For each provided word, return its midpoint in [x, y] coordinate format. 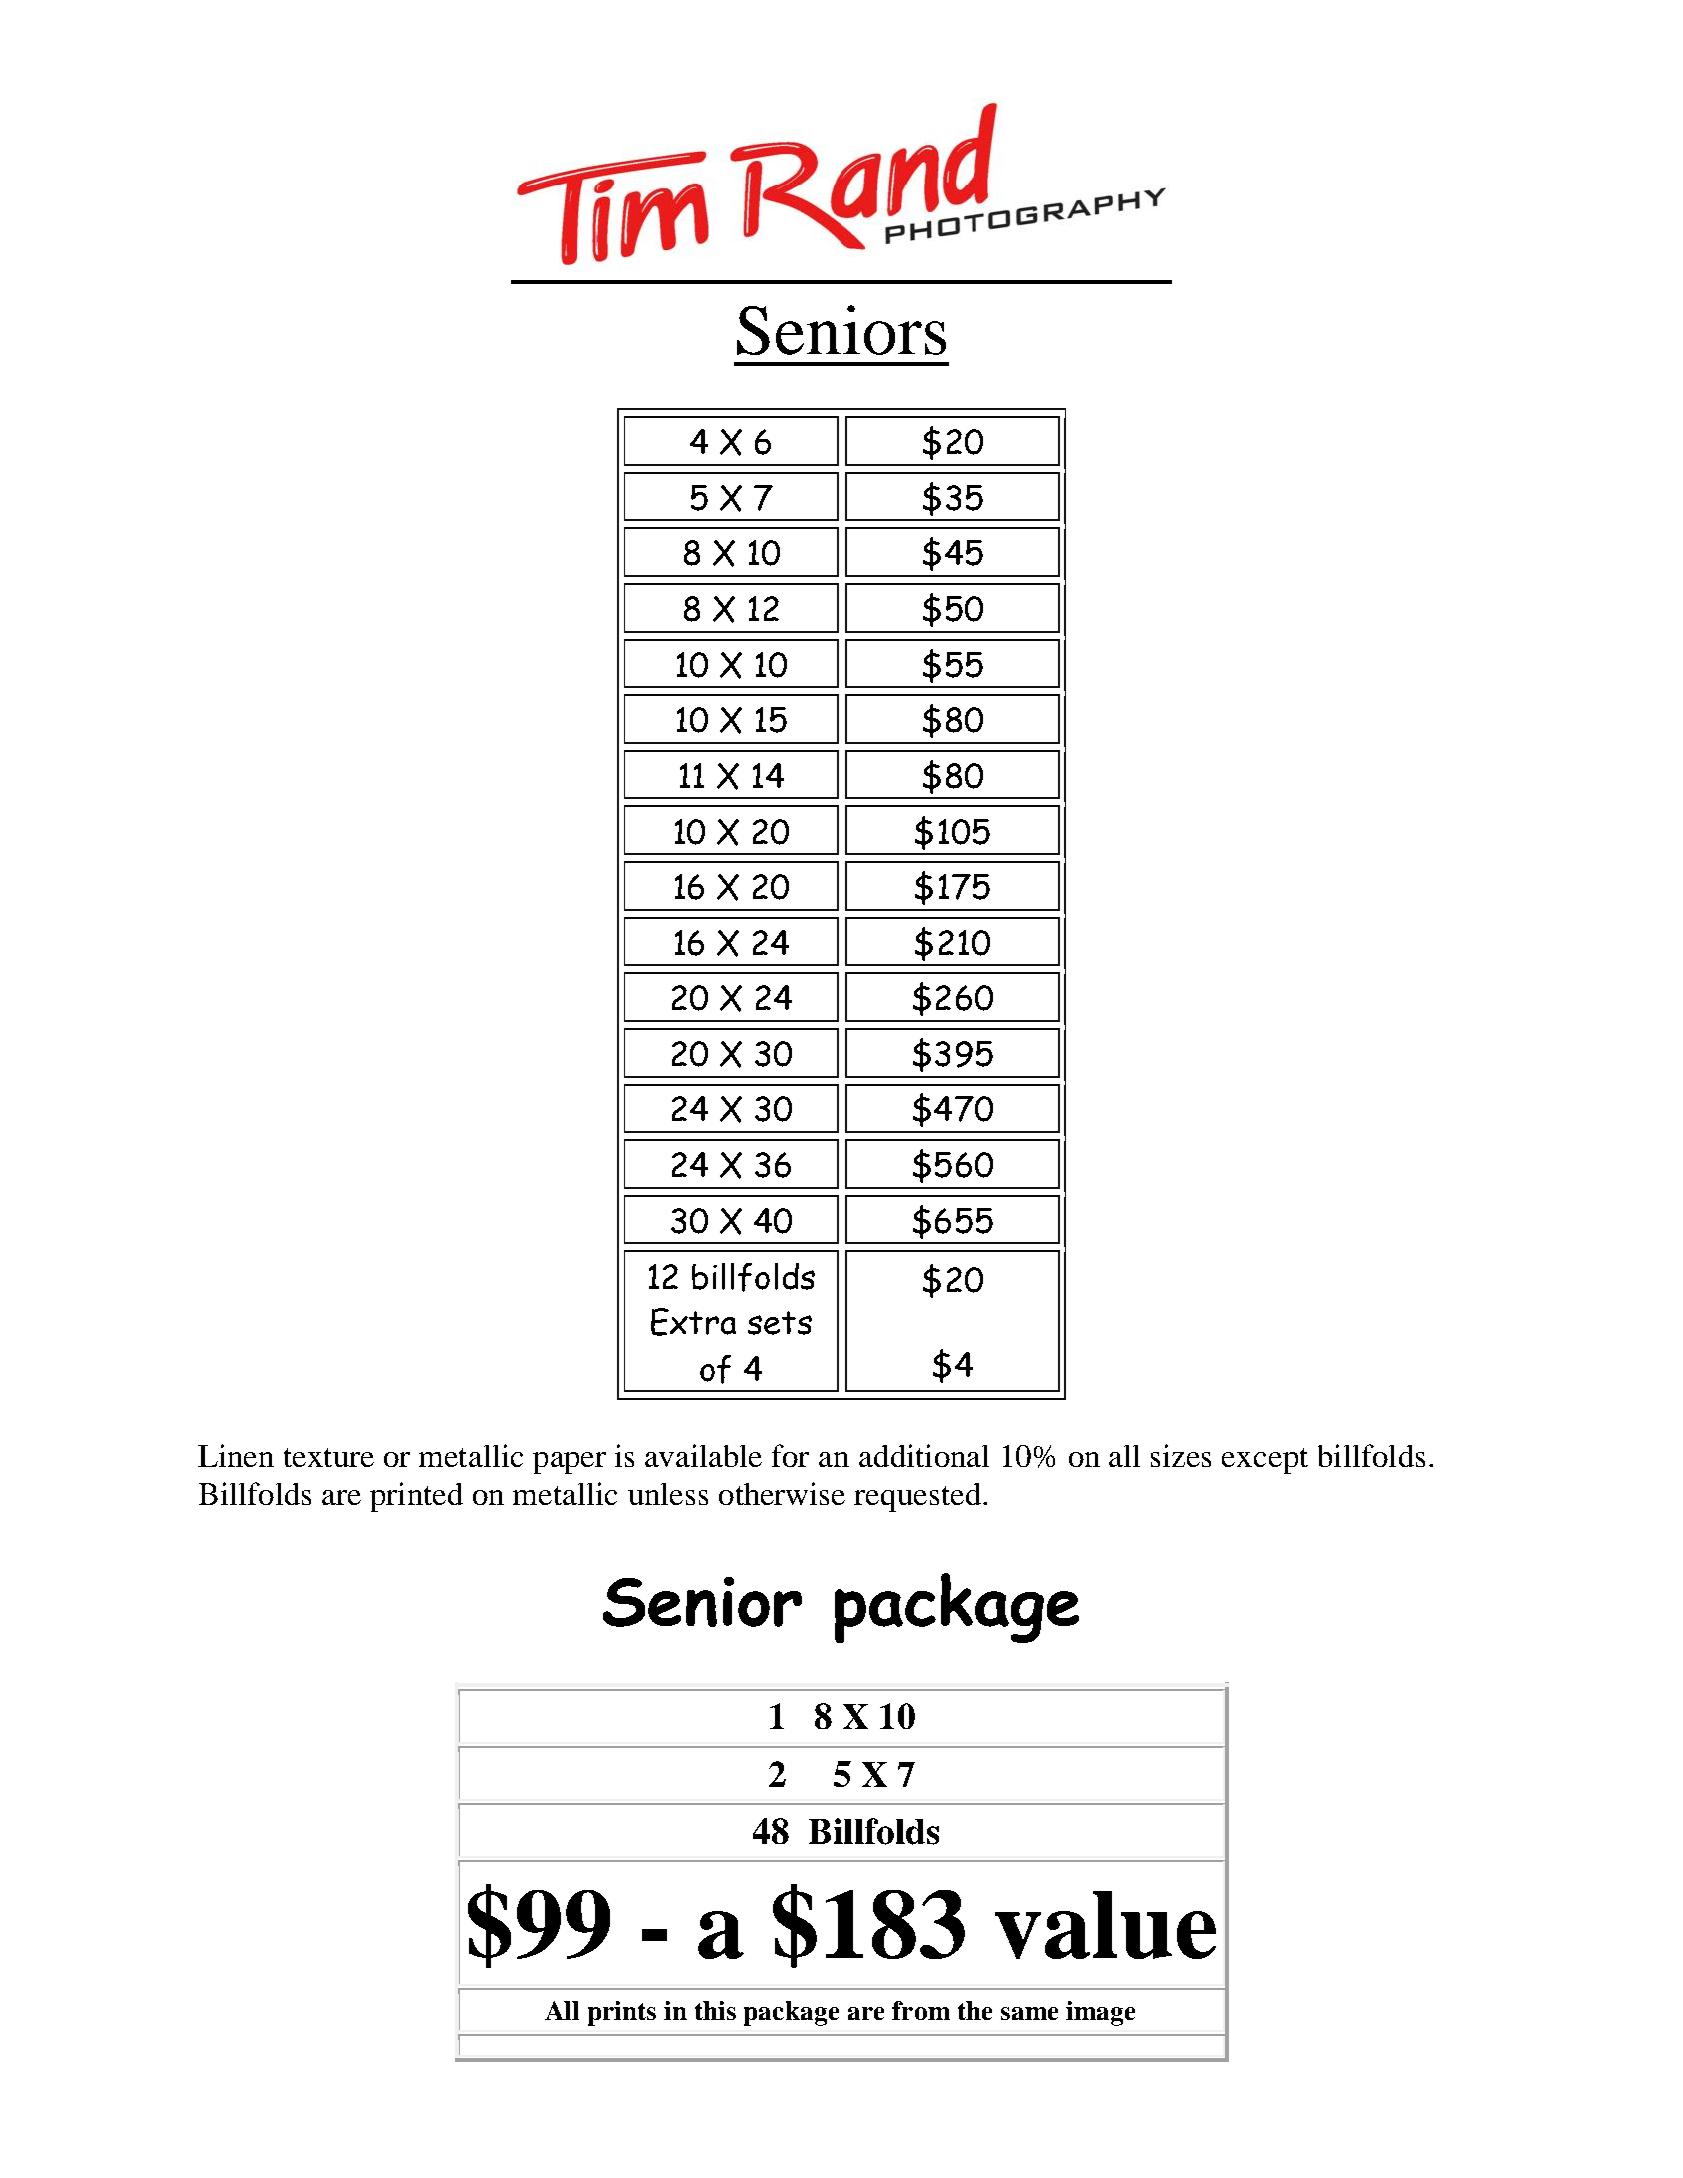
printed [416, 1497]
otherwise [782, 1493]
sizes [1181, 1455]
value [1105, 1925]
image [1100, 2013]
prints [622, 2013]
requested [917, 1497]
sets [780, 1323]
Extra [693, 1322]
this [715, 2010]
